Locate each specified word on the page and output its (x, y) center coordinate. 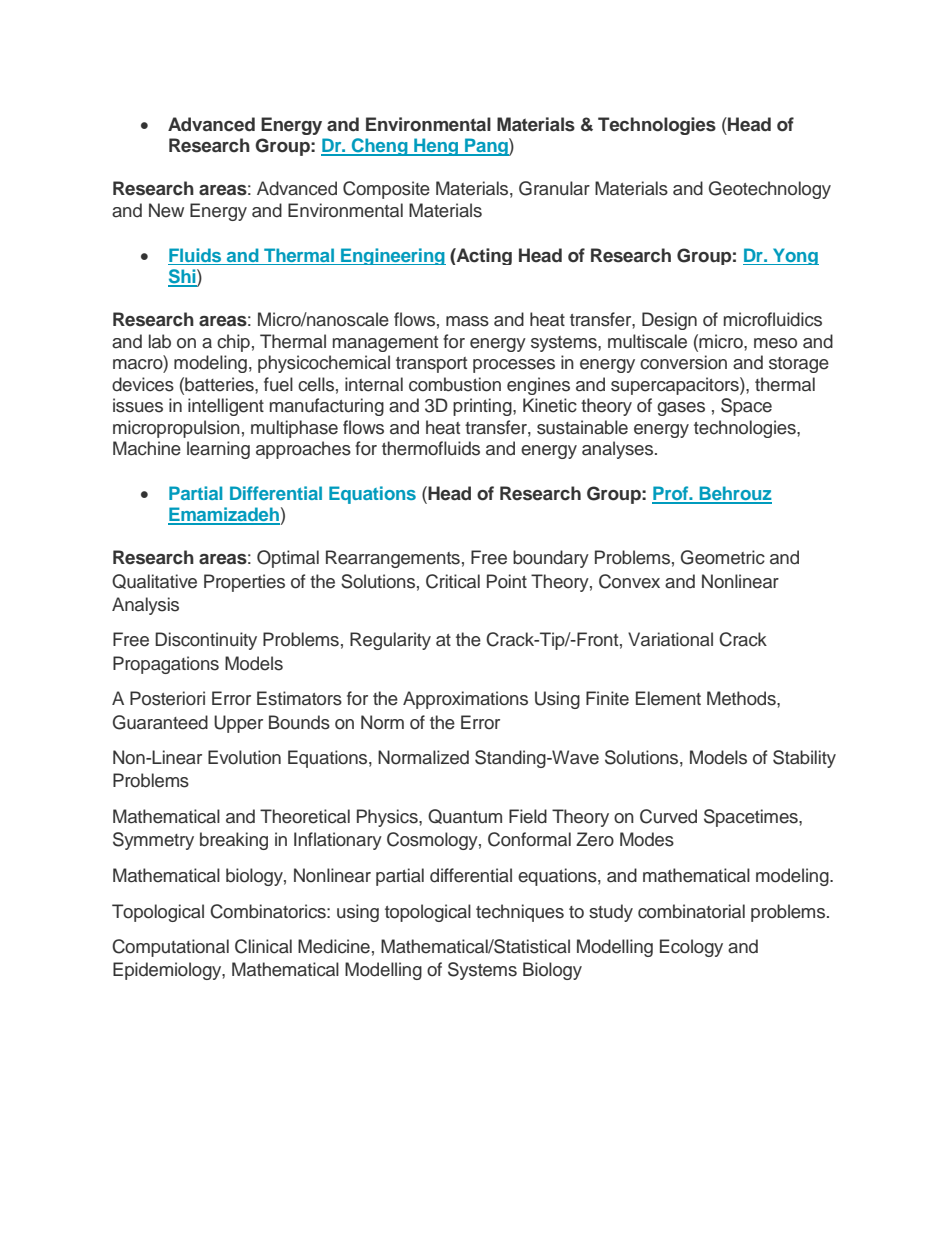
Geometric (723, 557)
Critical (453, 581)
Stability (804, 759)
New (166, 210)
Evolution (244, 757)
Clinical (263, 946)
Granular (554, 188)
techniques (520, 913)
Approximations (465, 700)
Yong (795, 256)
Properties (244, 583)
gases (681, 409)
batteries (219, 384)
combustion (455, 384)
